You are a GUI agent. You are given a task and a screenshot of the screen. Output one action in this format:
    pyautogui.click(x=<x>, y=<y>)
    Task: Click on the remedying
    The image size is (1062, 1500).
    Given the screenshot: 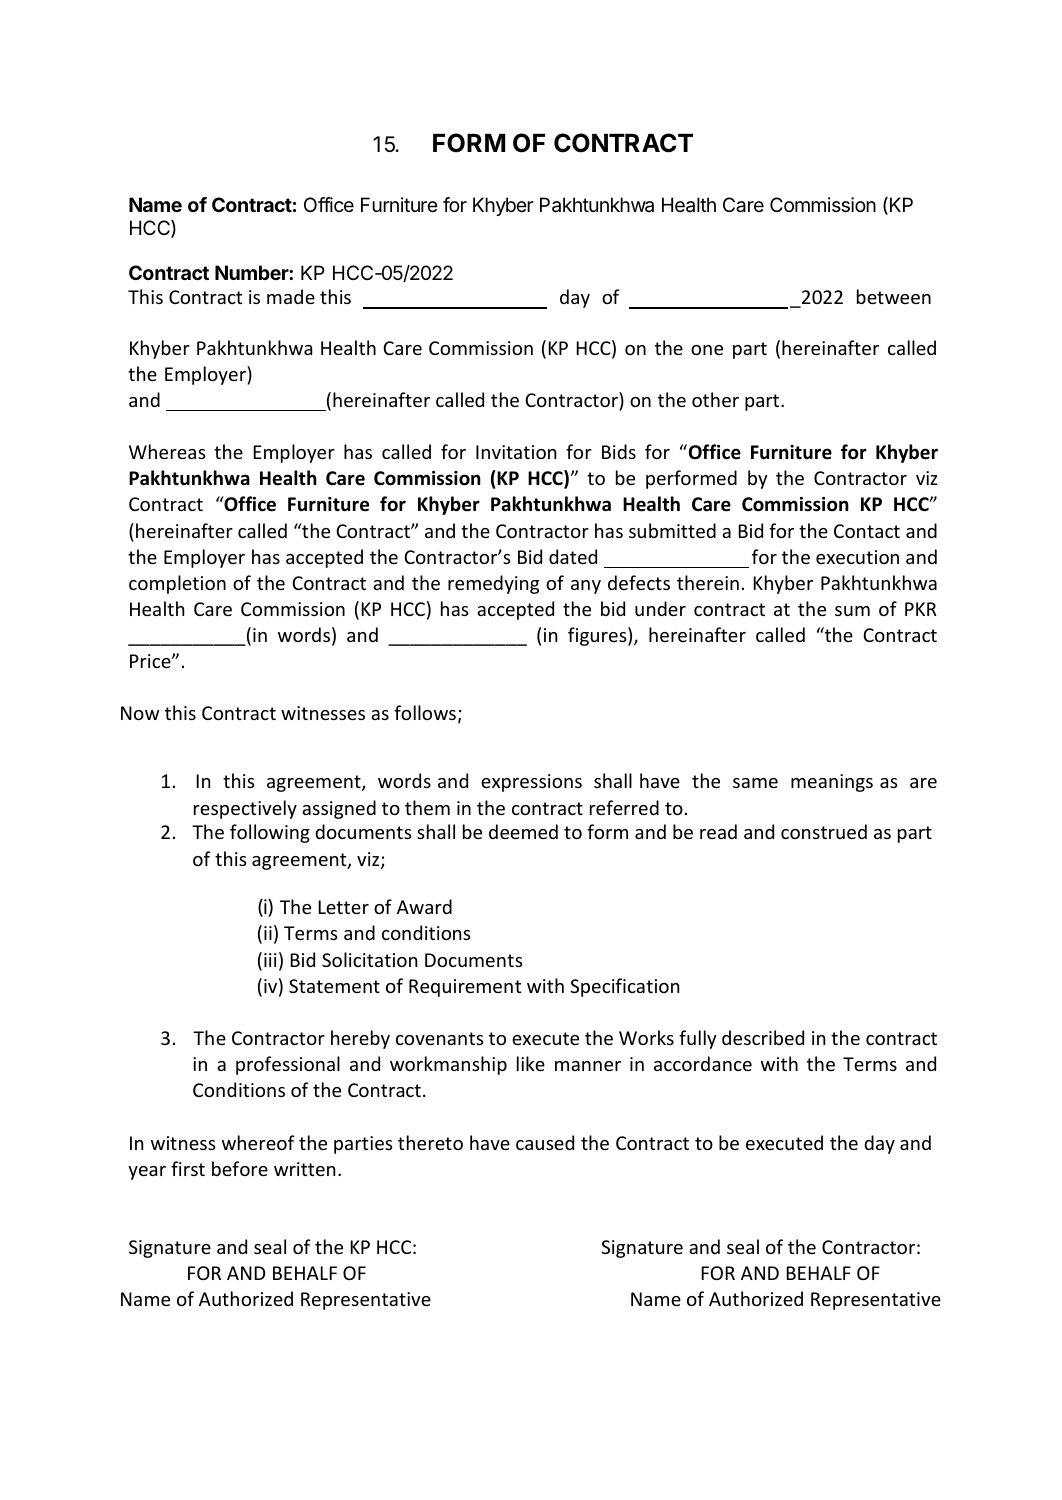 What is the action you would take?
    pyautogui.click(x=493, y=584)
